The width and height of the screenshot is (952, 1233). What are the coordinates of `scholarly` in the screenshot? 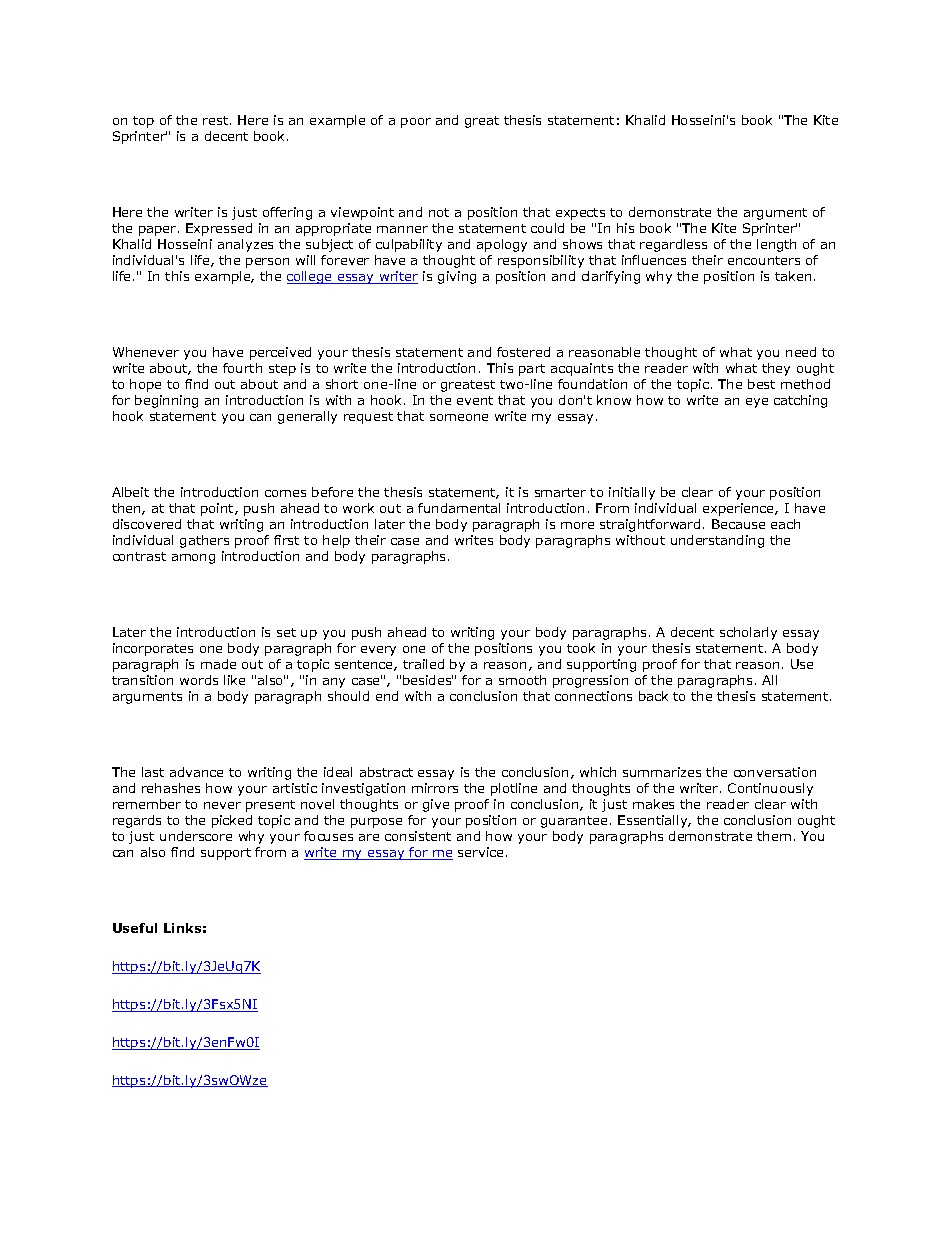 It's located at (748, 633).
